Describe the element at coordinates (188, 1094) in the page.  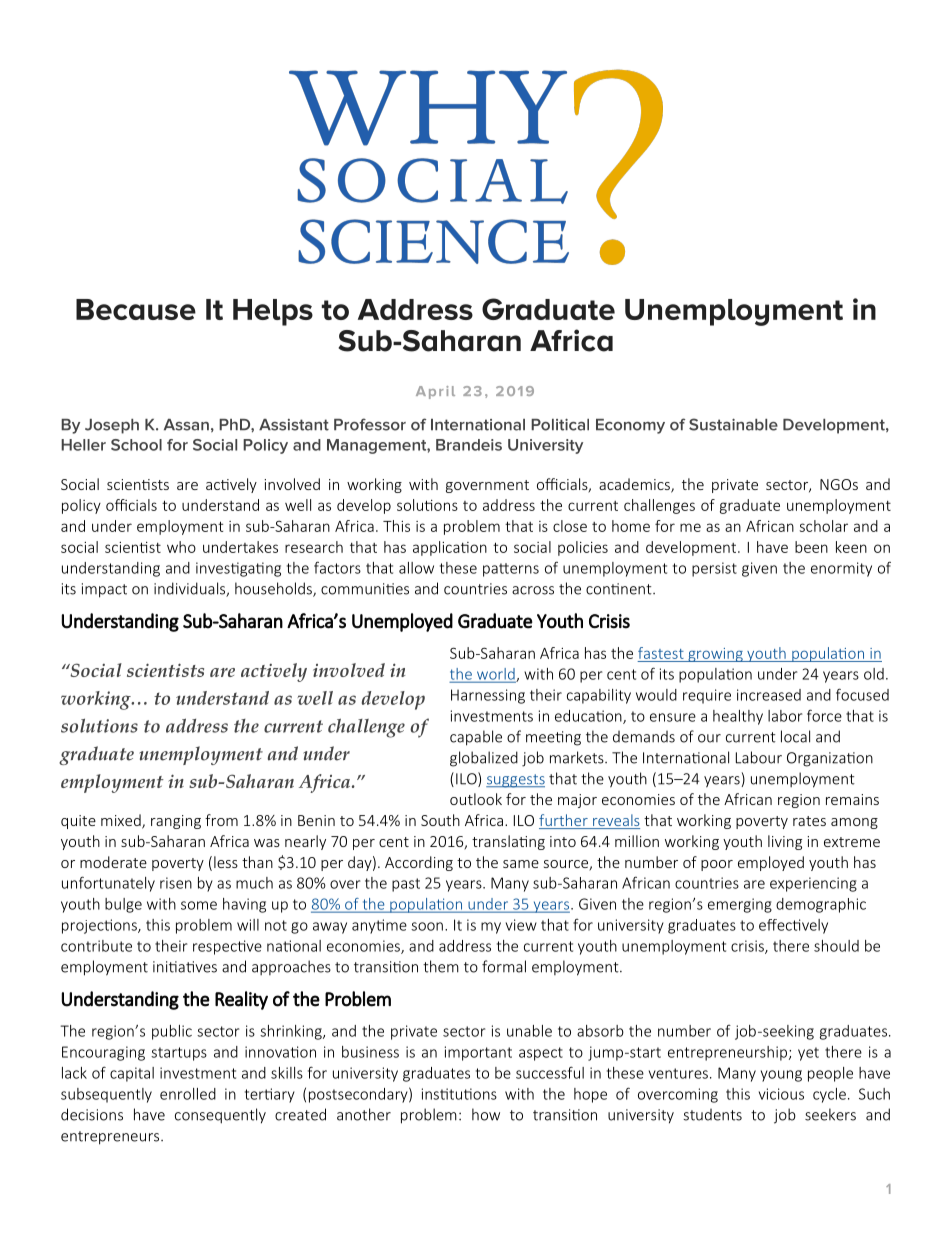
I see `enrolled` at that location.
